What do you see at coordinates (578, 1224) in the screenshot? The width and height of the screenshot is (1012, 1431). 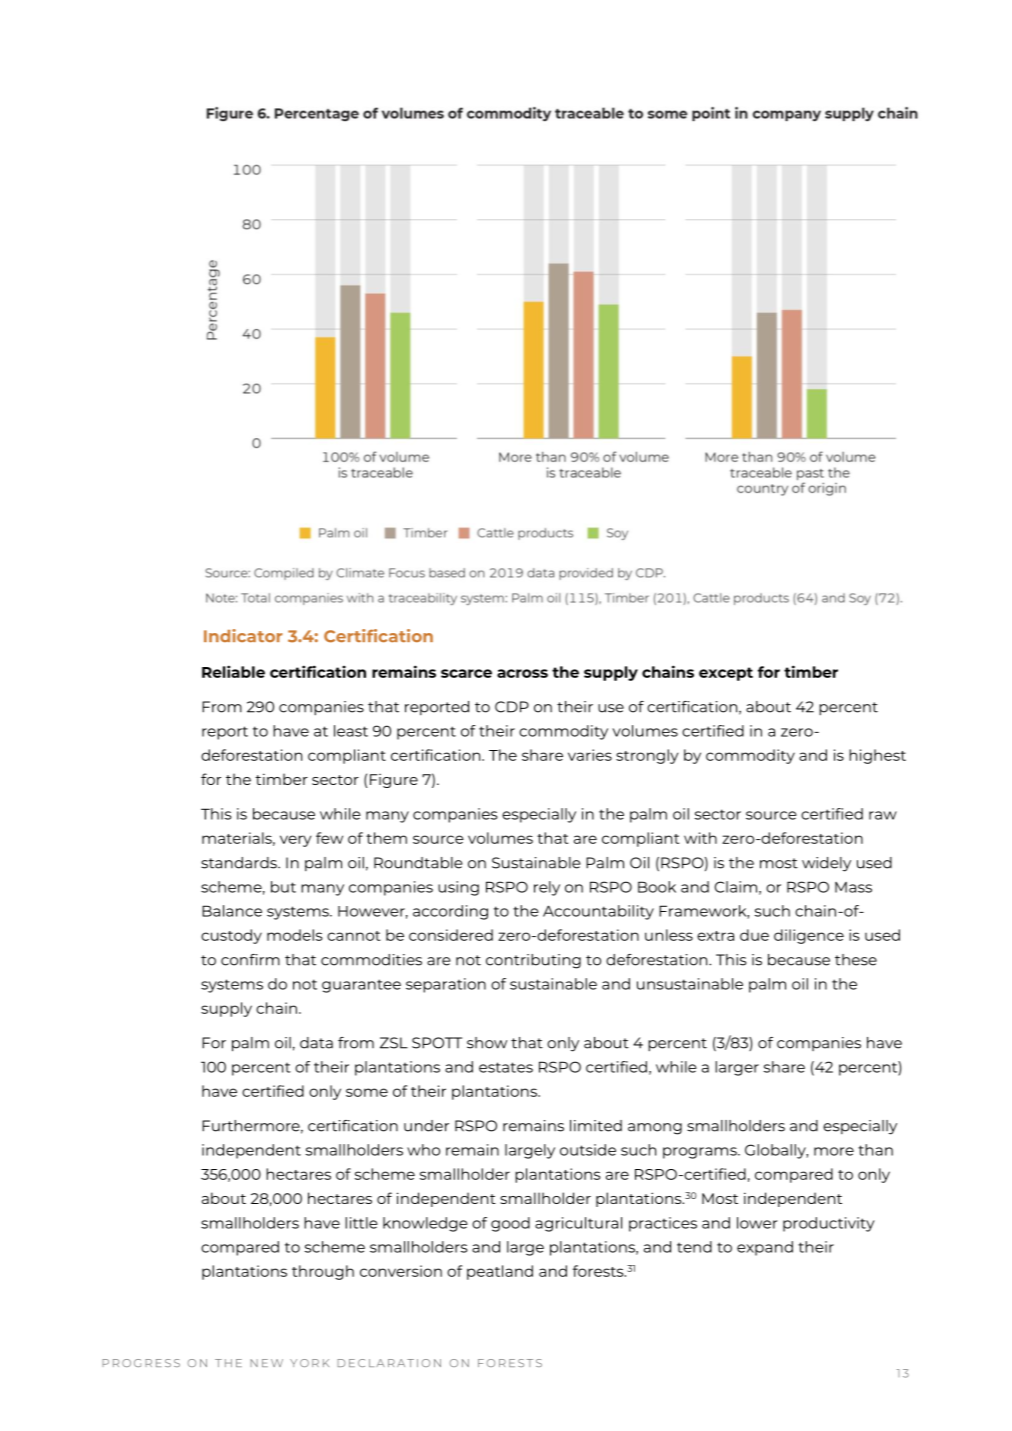 I see `agricultural` at bounding box center [578, 1224].
